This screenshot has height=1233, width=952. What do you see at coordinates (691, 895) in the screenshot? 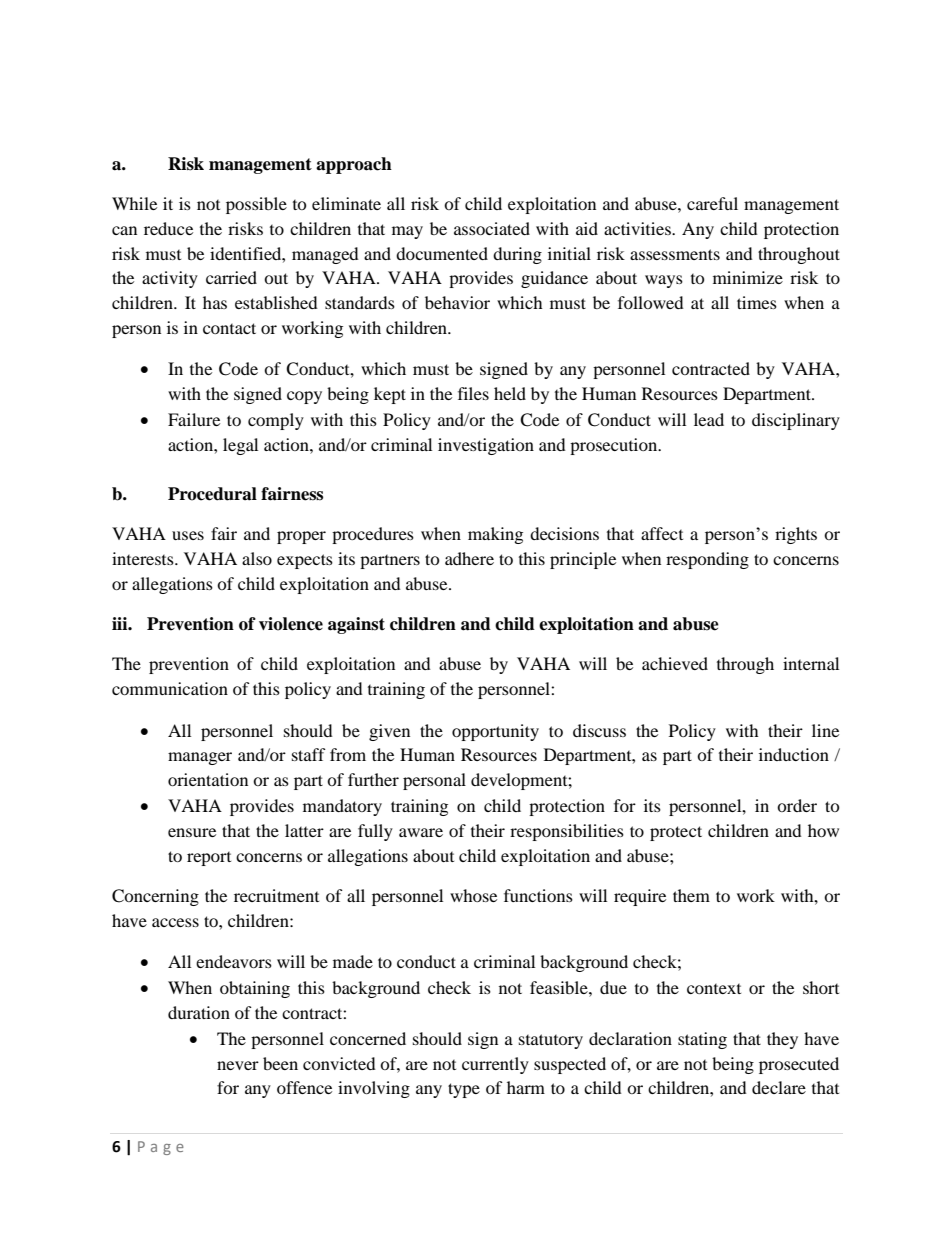
I see `them` at bounding box center [691, 895].
